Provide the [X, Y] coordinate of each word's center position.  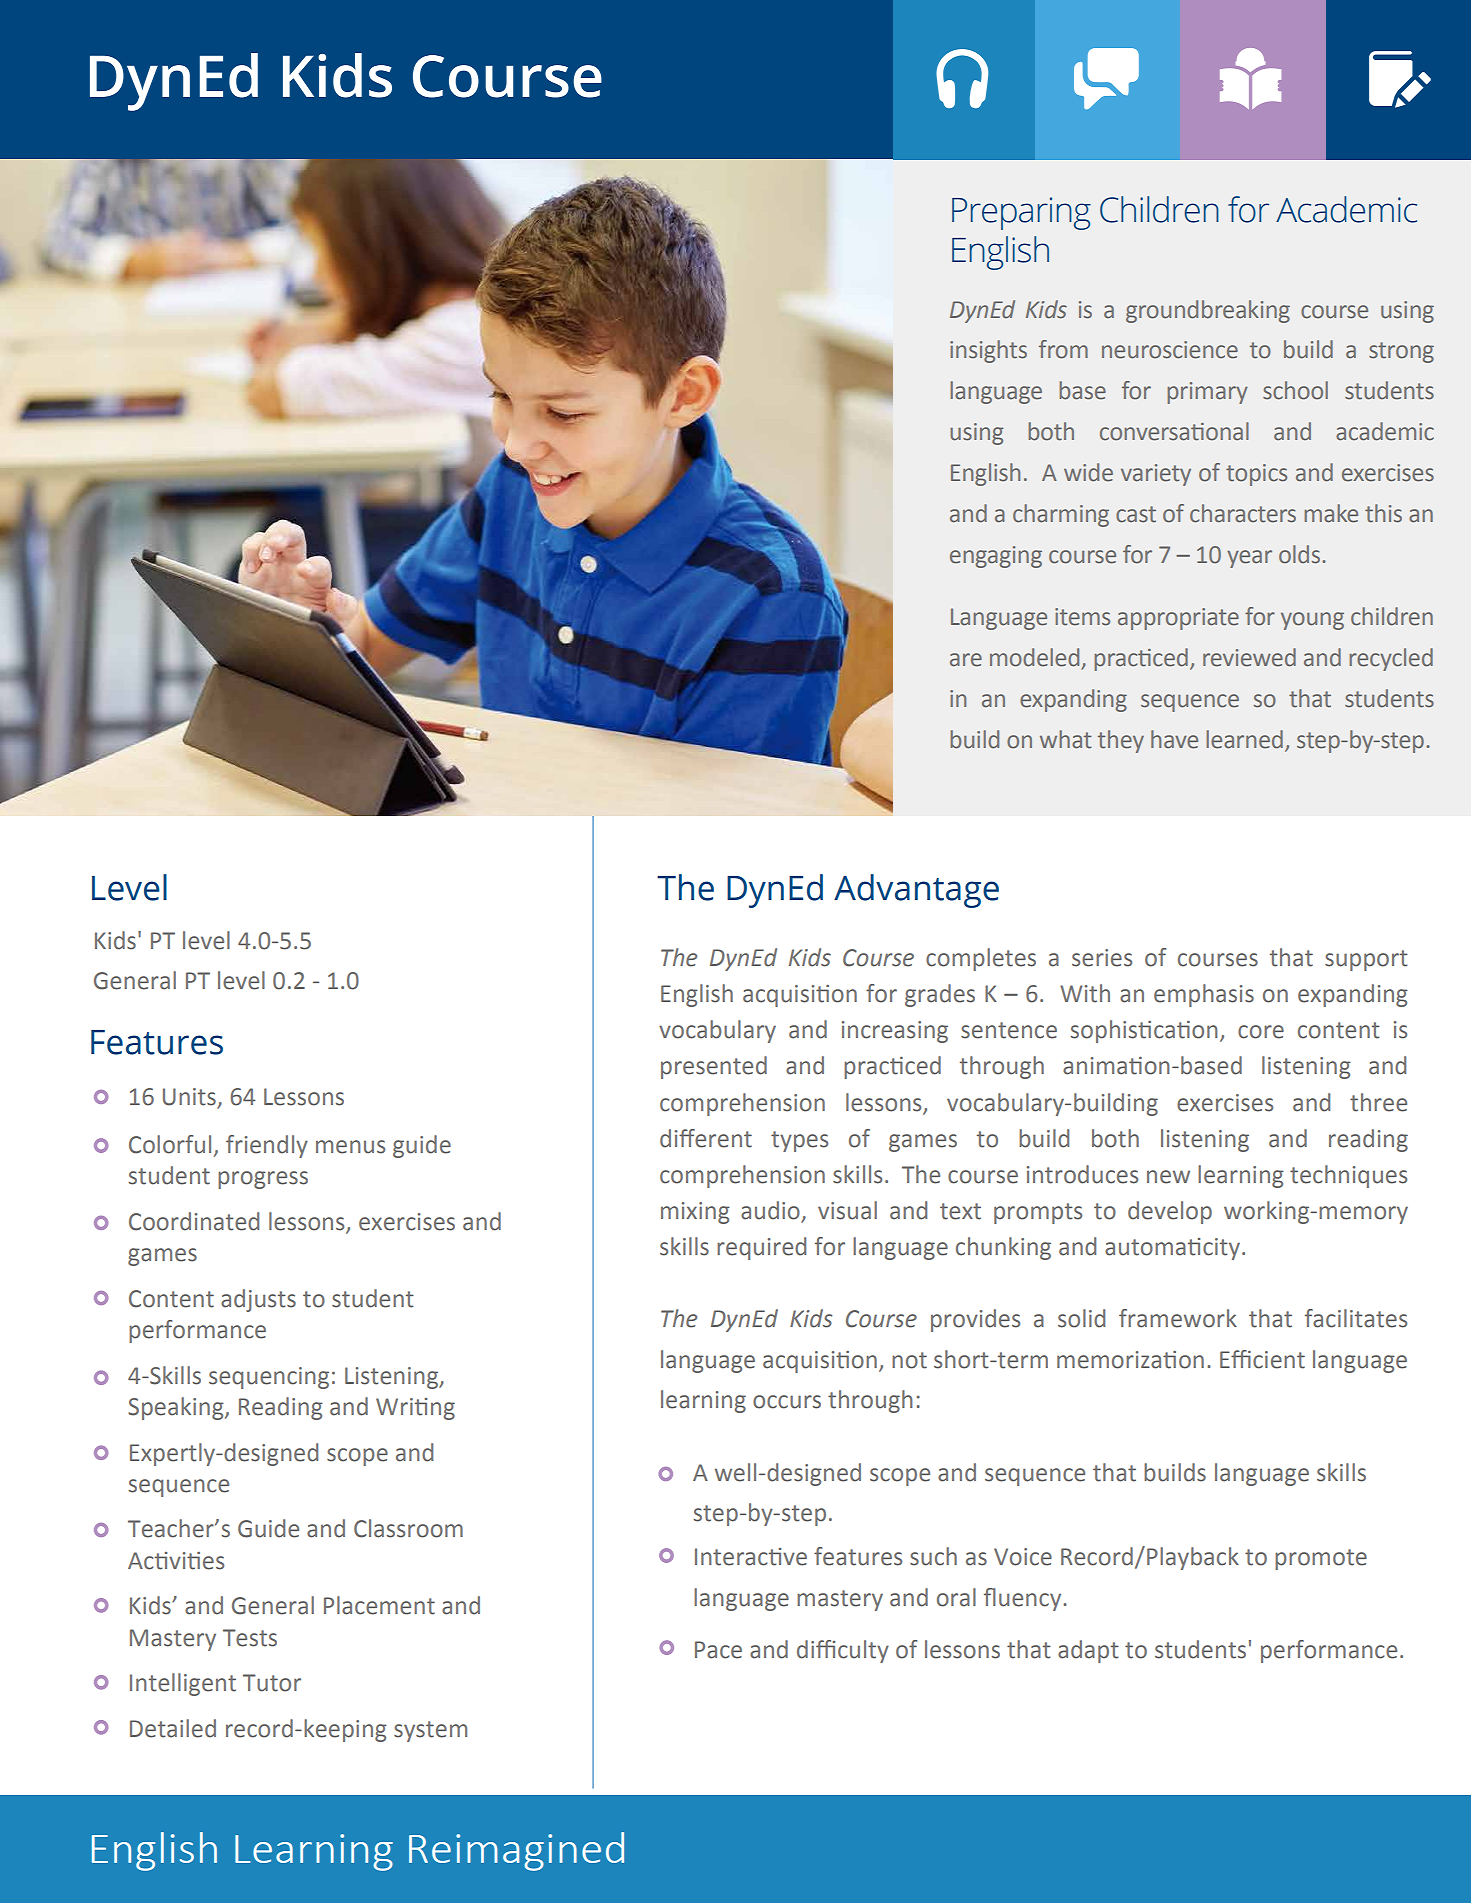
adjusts [258, 1300]
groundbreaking [1208, 311]
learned [1244, 739]
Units [190, 1098]
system [430, 1731]
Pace [718, 1650]
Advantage [916, 891]
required [761, 1248]
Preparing [1021, 213]
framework [1178, 1318]
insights [988, 351]
